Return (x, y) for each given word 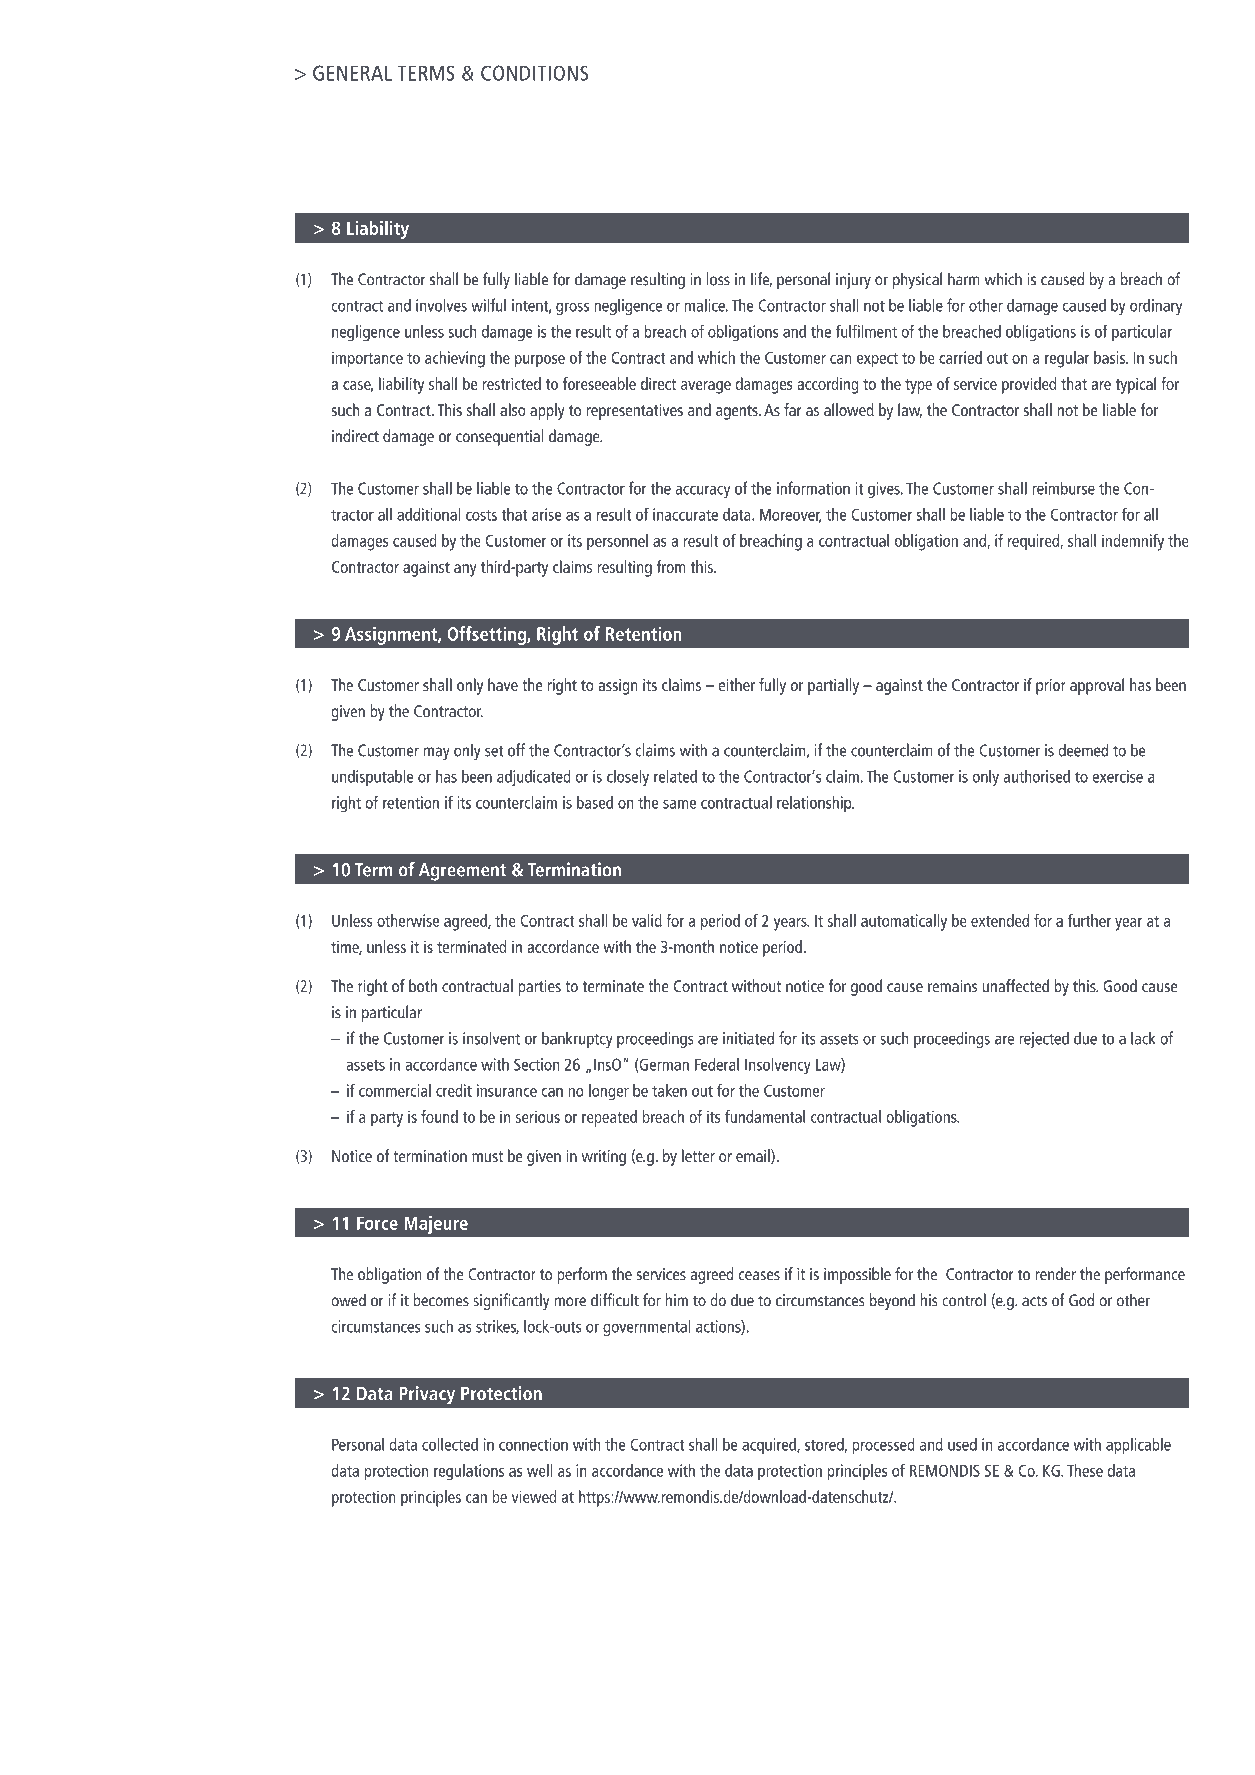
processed (883, 1446)
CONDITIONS (534, 73)
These (1085, 1470)
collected (450, 1444)
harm (964, 279)
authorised (1037, 776)
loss (718, 279)
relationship (815, 804)
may (437, 753)
